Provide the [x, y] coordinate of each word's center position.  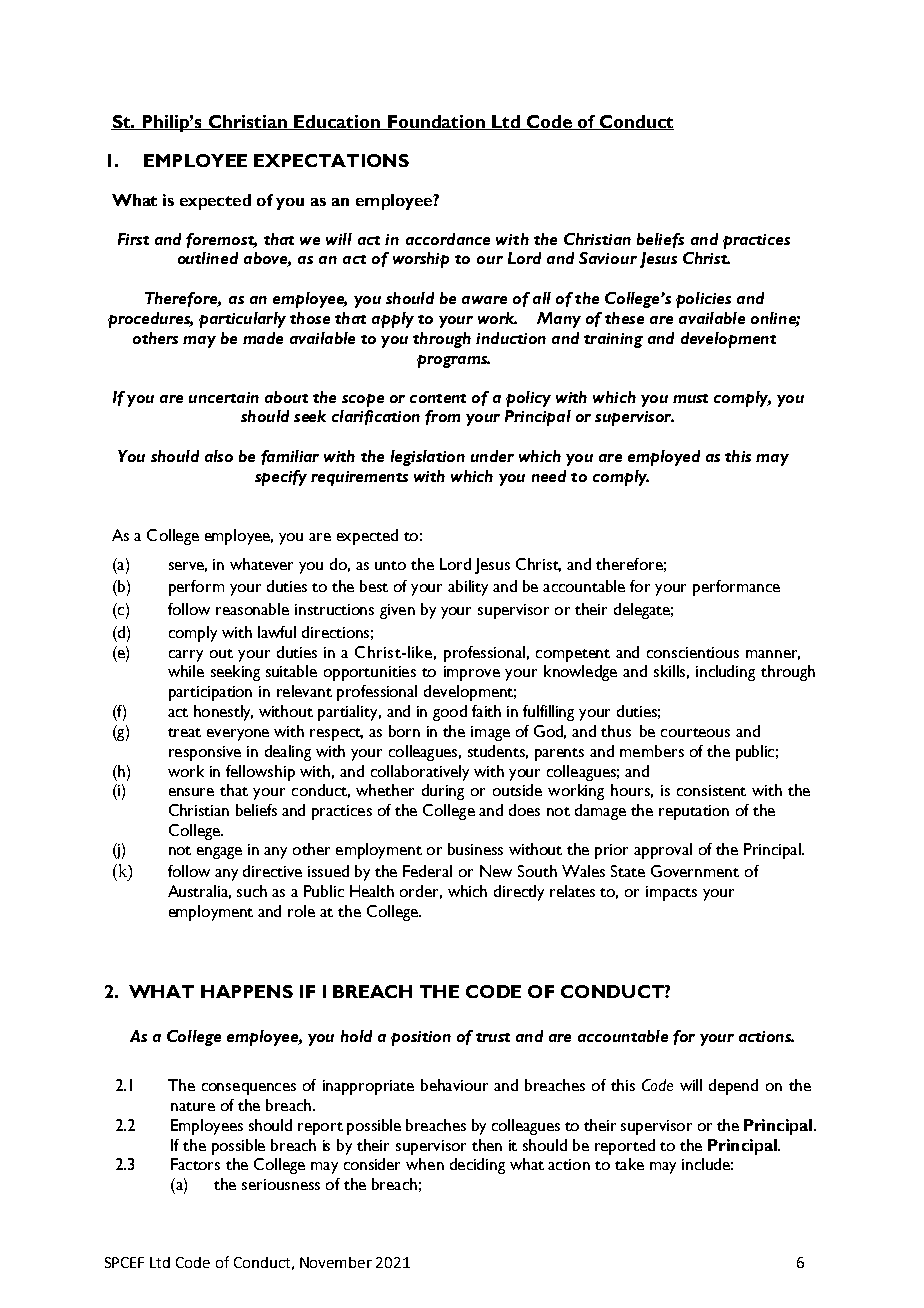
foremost [221, 240]
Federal [427, 871]
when [425, 1164]
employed [664, 458]
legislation [428, 458]
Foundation [436, 122]
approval [663, 851]
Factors [195, 1164]
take [629, 1164]
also [219, 456]
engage [219, 853]
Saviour [608, 258]
